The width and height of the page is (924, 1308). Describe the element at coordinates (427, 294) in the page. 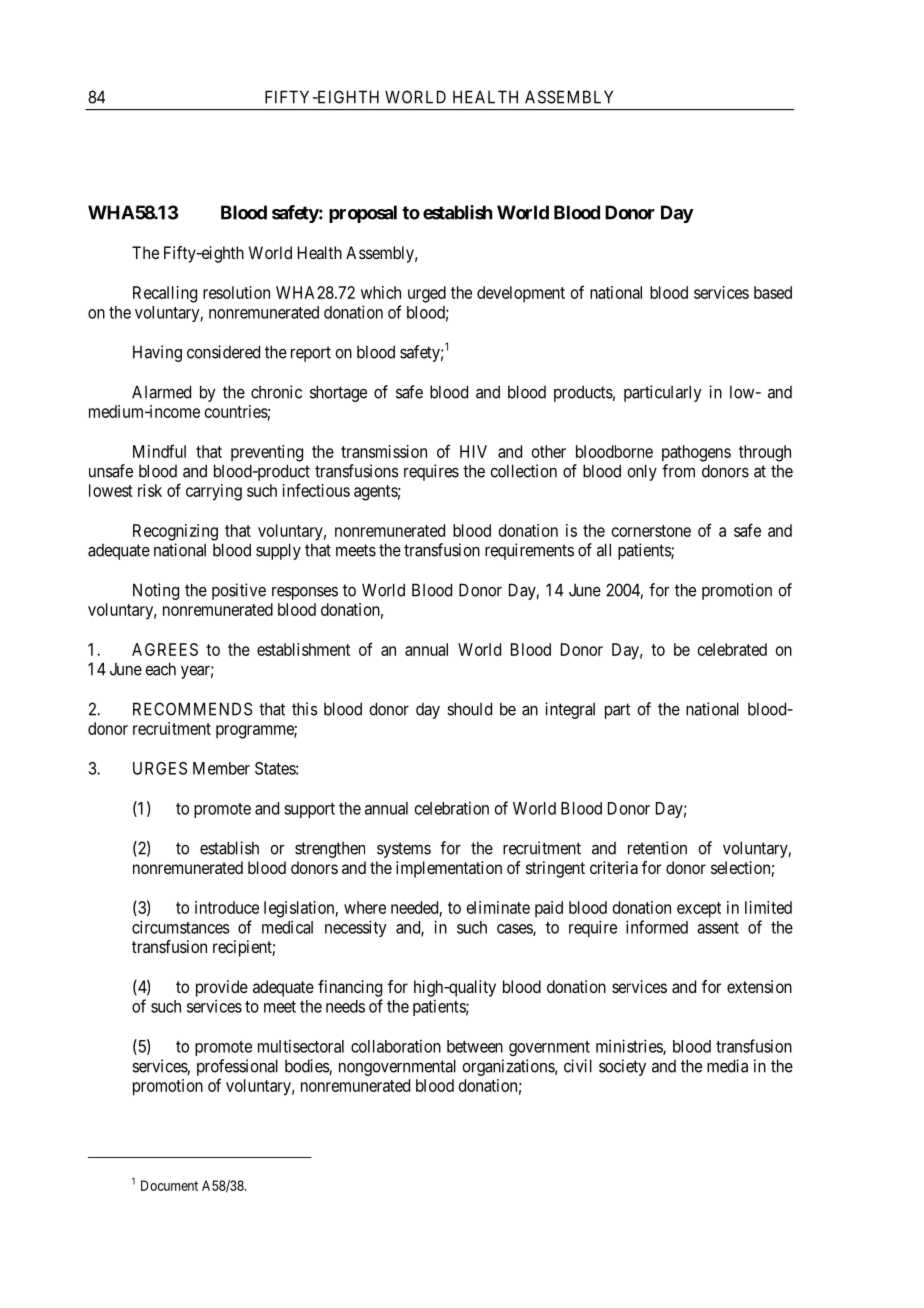

I see `urged` at that location.
